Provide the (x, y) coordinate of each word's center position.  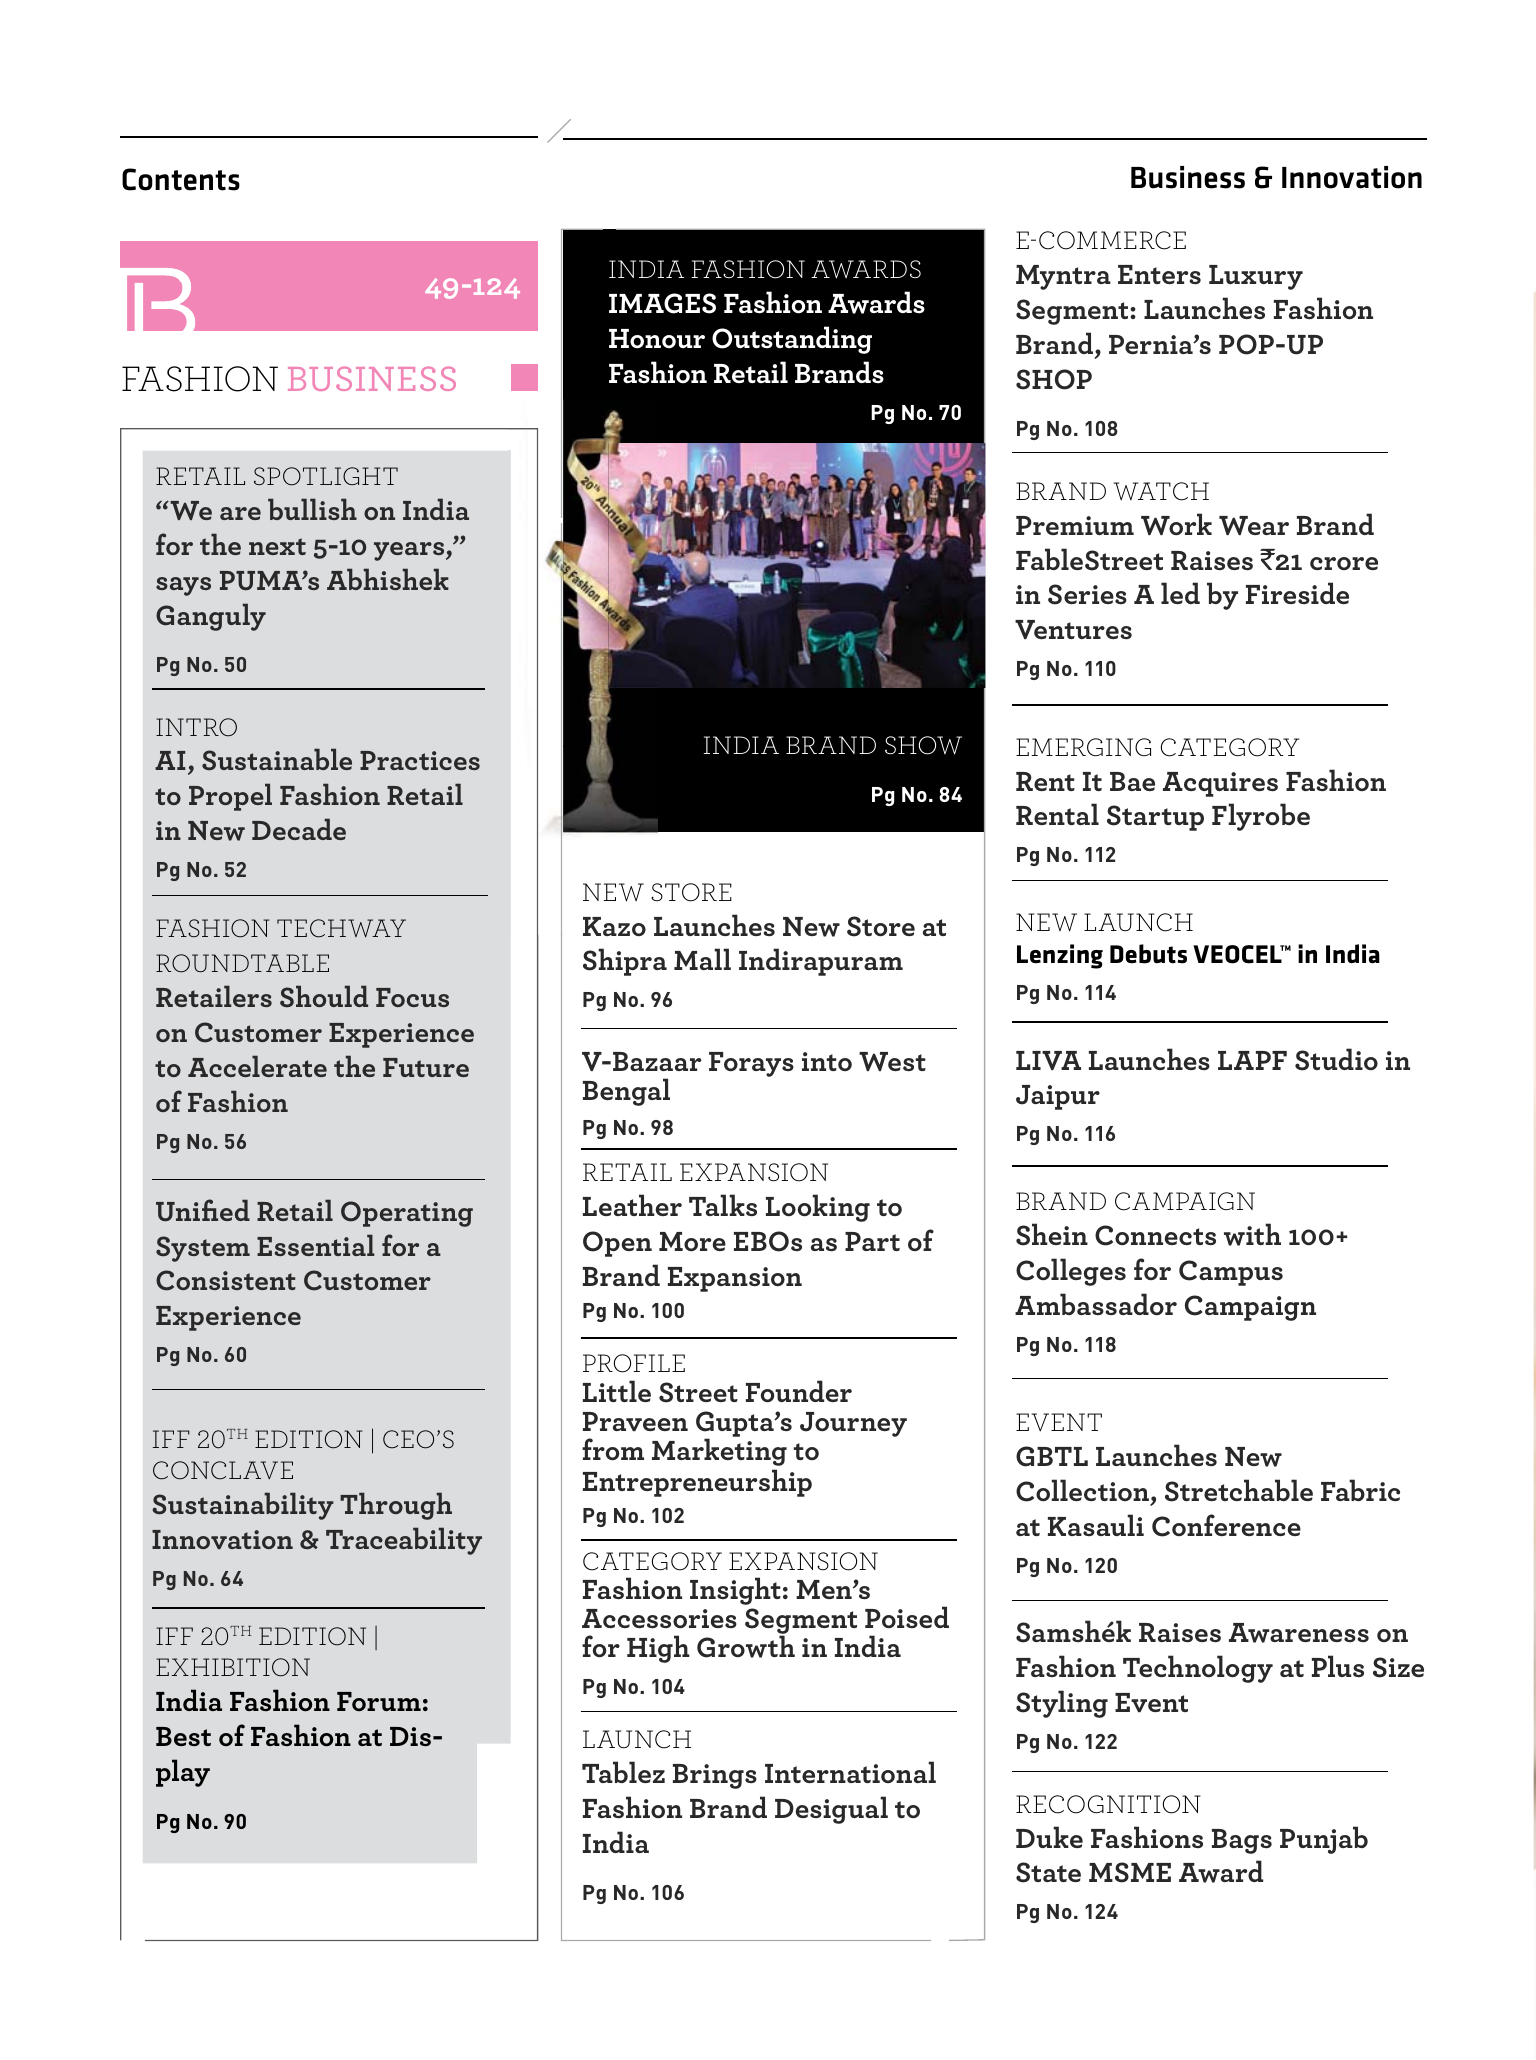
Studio (1336, 1059)
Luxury (1256, 277)
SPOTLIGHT (326, 476)
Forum (379, 1701)
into (827, 1061)
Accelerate (257, 1066)
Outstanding (792, 340)
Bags (1242, 1841)
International (850, 1772)
